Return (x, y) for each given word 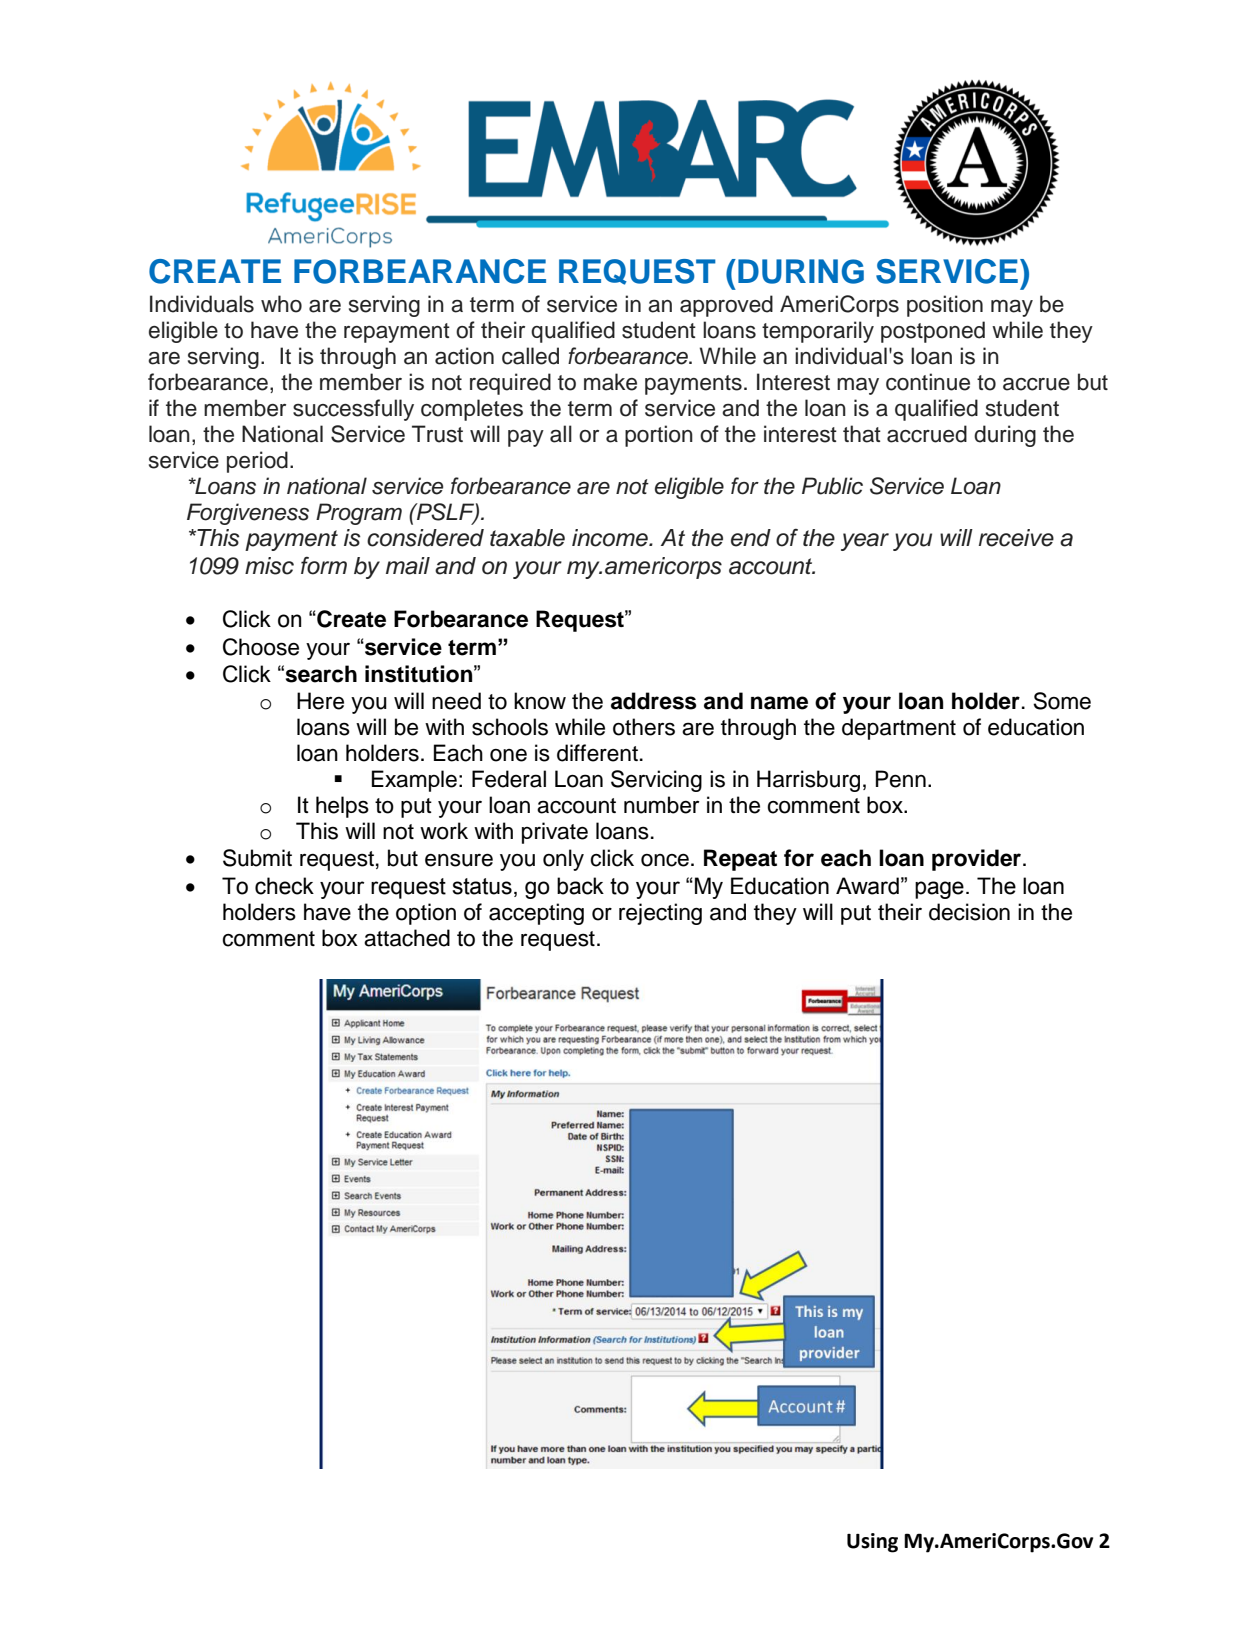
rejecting (660, 914)
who (281, 304)
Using (872, 1543)
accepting (536, 914)
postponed (933, 332)
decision (969, 912)
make (610, 382)
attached (407, 938)
